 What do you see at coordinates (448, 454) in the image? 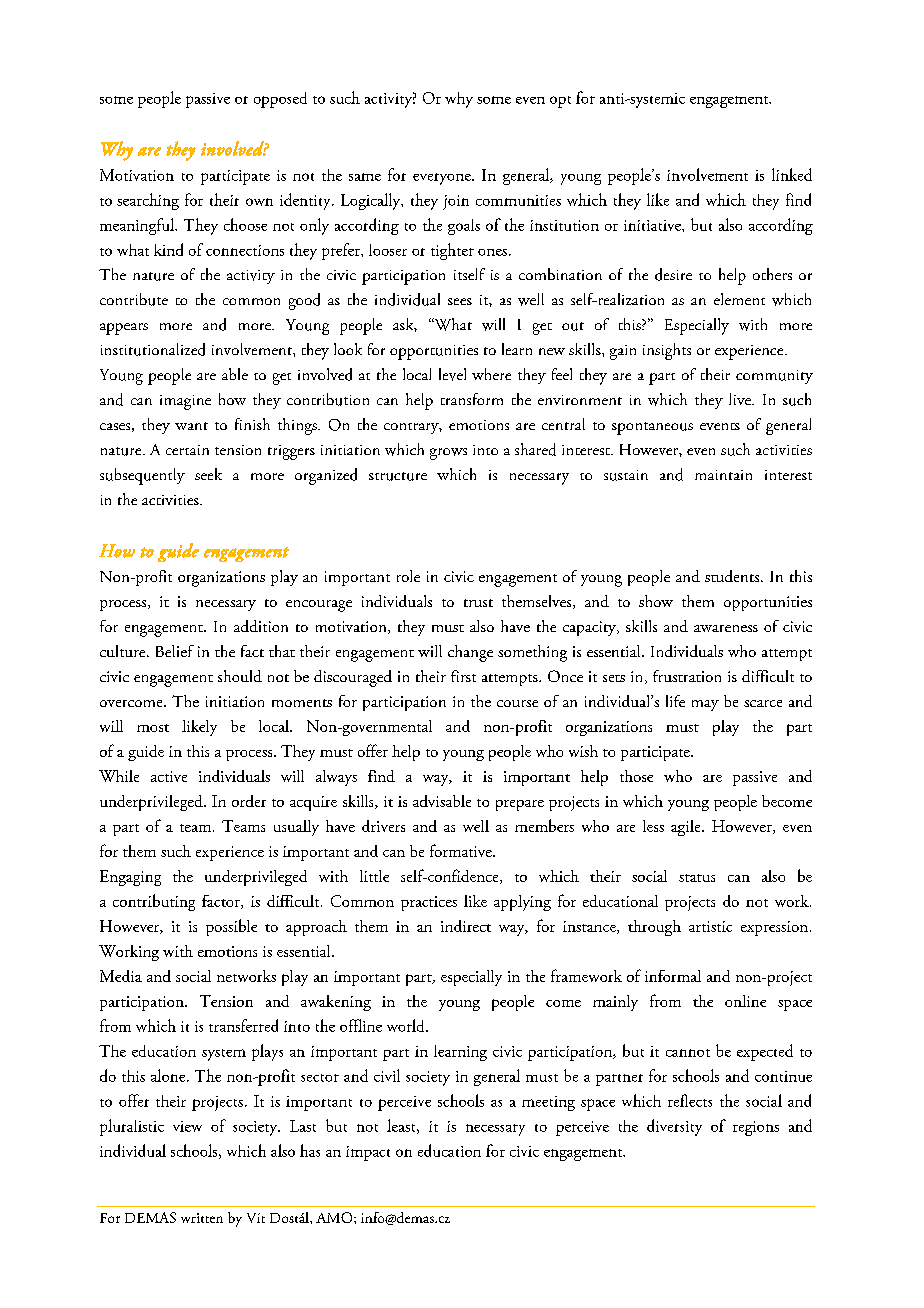
I see `grows` at bounding box center [448, 454].
